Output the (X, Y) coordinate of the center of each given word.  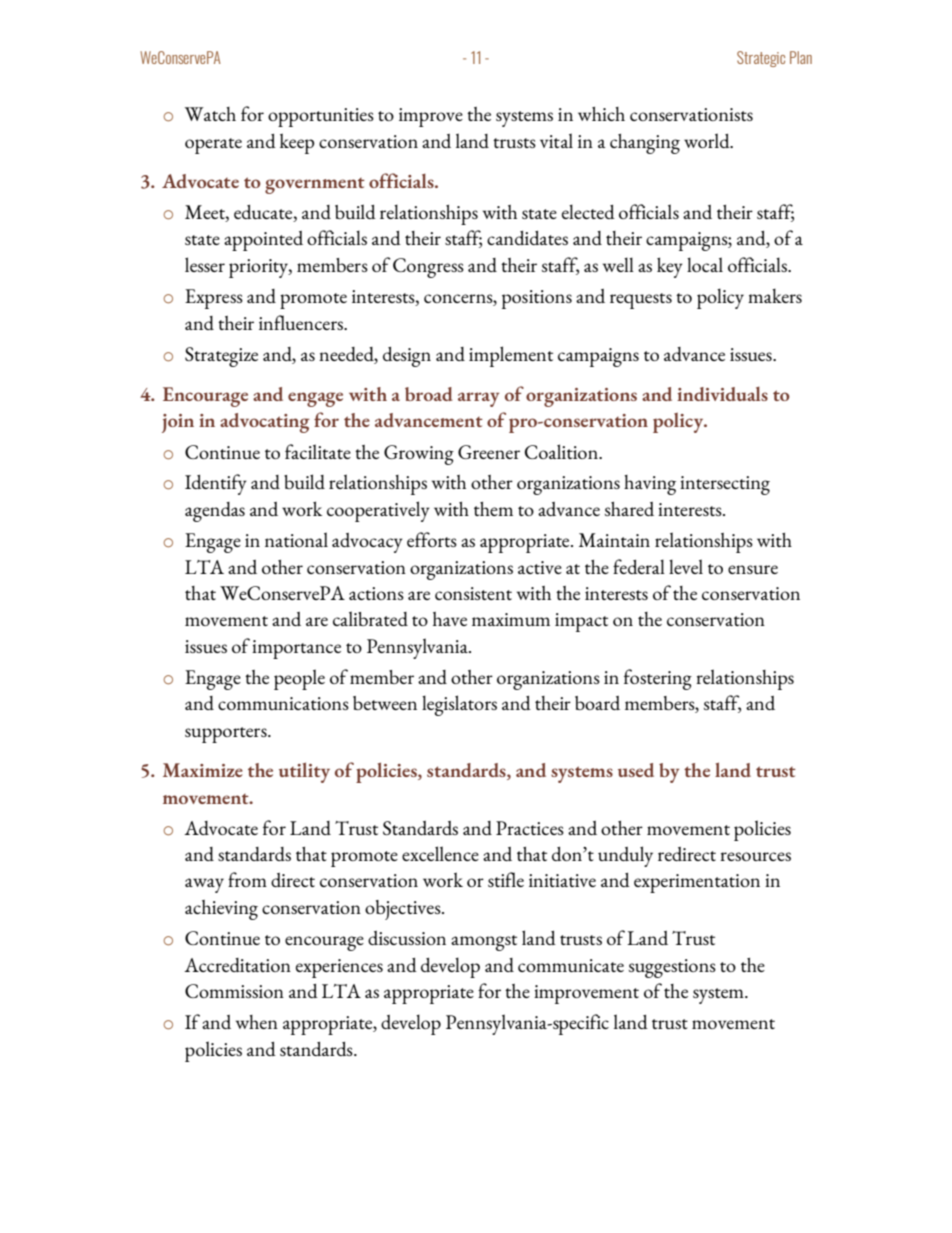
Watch (210, 114)
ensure (753, 569)
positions (537, 299)
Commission (234, 991)
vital (556, 140)
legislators (459, 705)
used (636, 770)
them (493, 509)
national (296, 539)
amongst (484, 943)
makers (775, 296)
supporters (227, 735)
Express (214, 299)
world (708, 140)
